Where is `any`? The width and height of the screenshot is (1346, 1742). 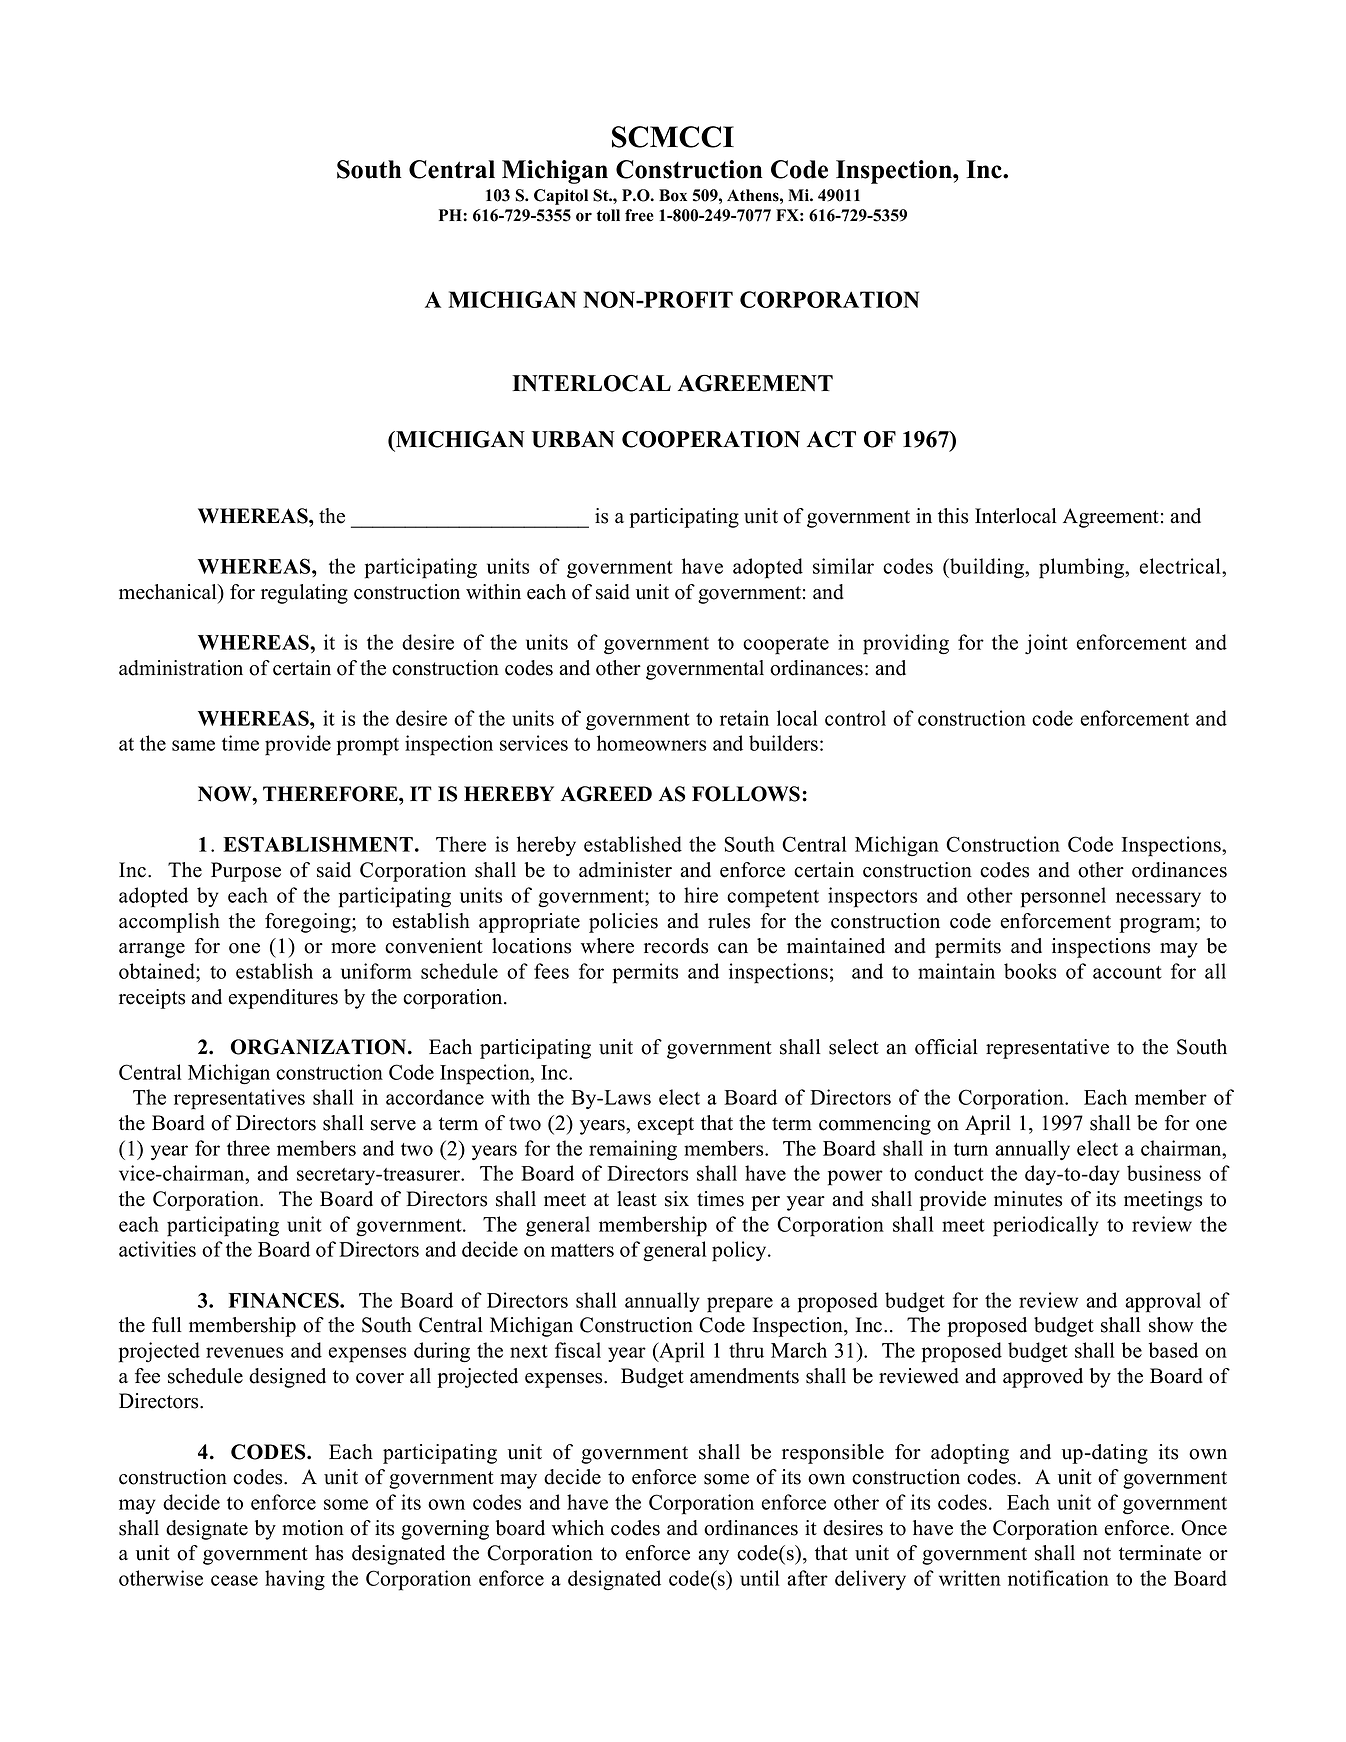
any is located at coordinates (713, 1557).
